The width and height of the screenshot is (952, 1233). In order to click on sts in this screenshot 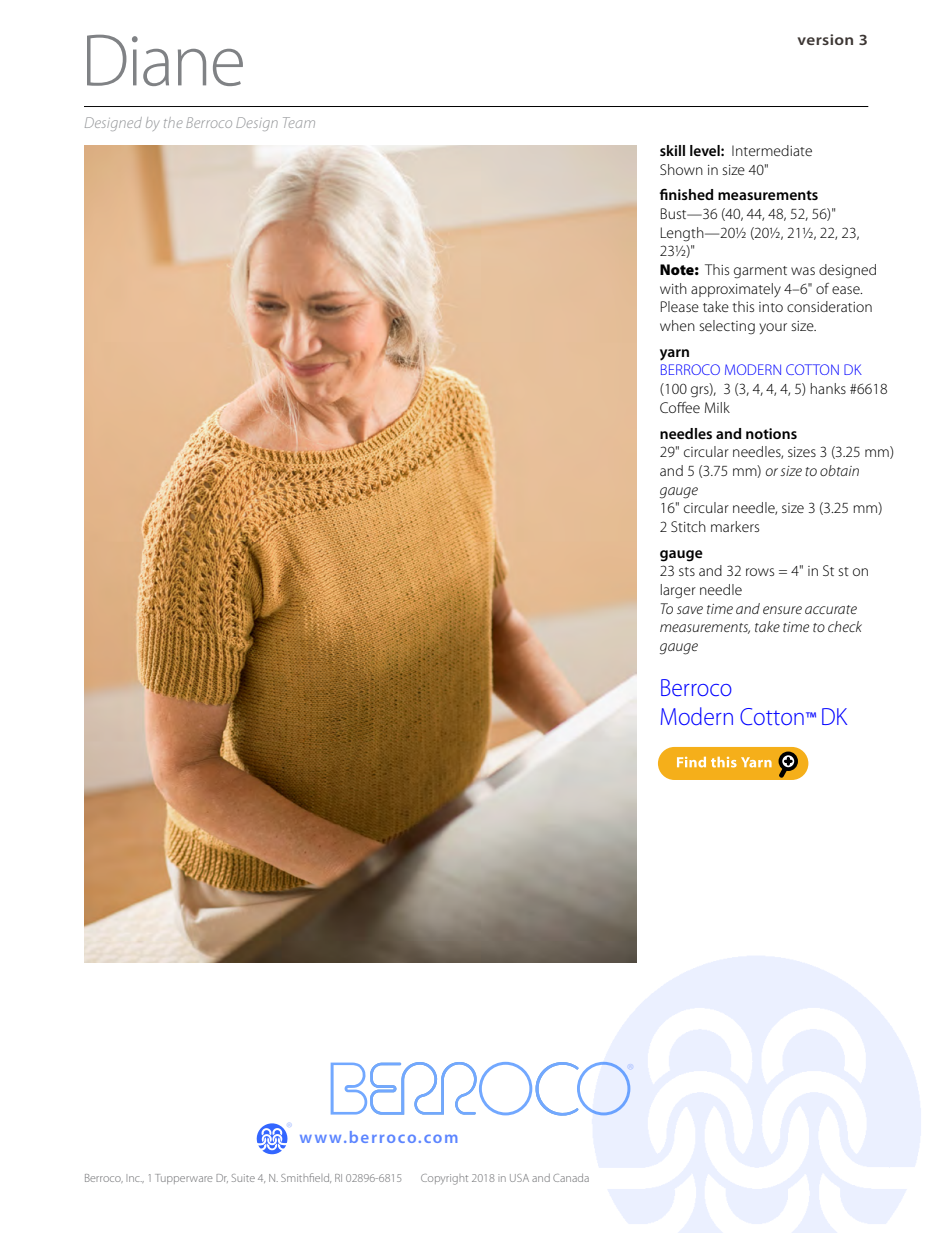, I will do `click(687, 571)`.
